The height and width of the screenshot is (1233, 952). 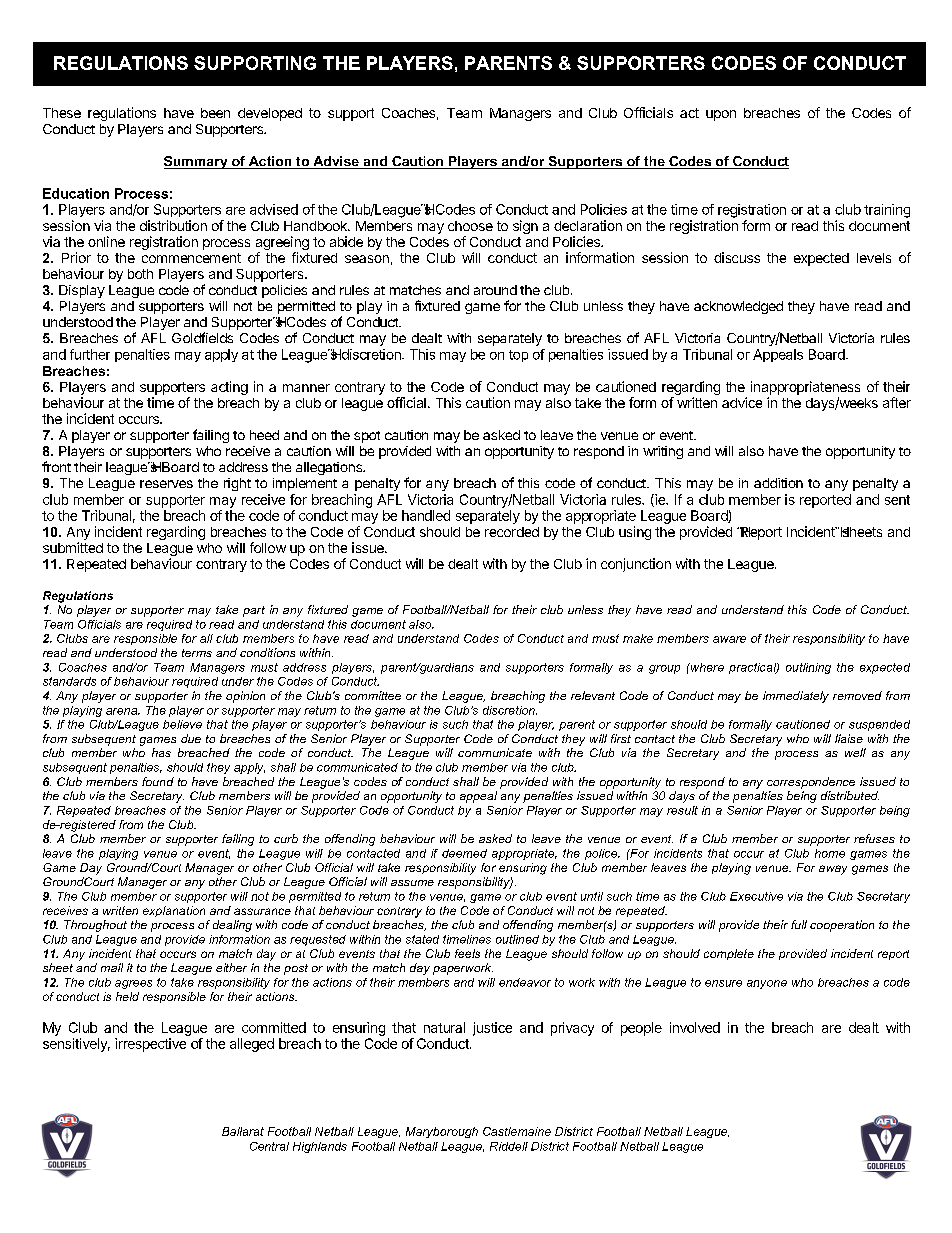 I want to click on upon, so click(x=721, y=115).
